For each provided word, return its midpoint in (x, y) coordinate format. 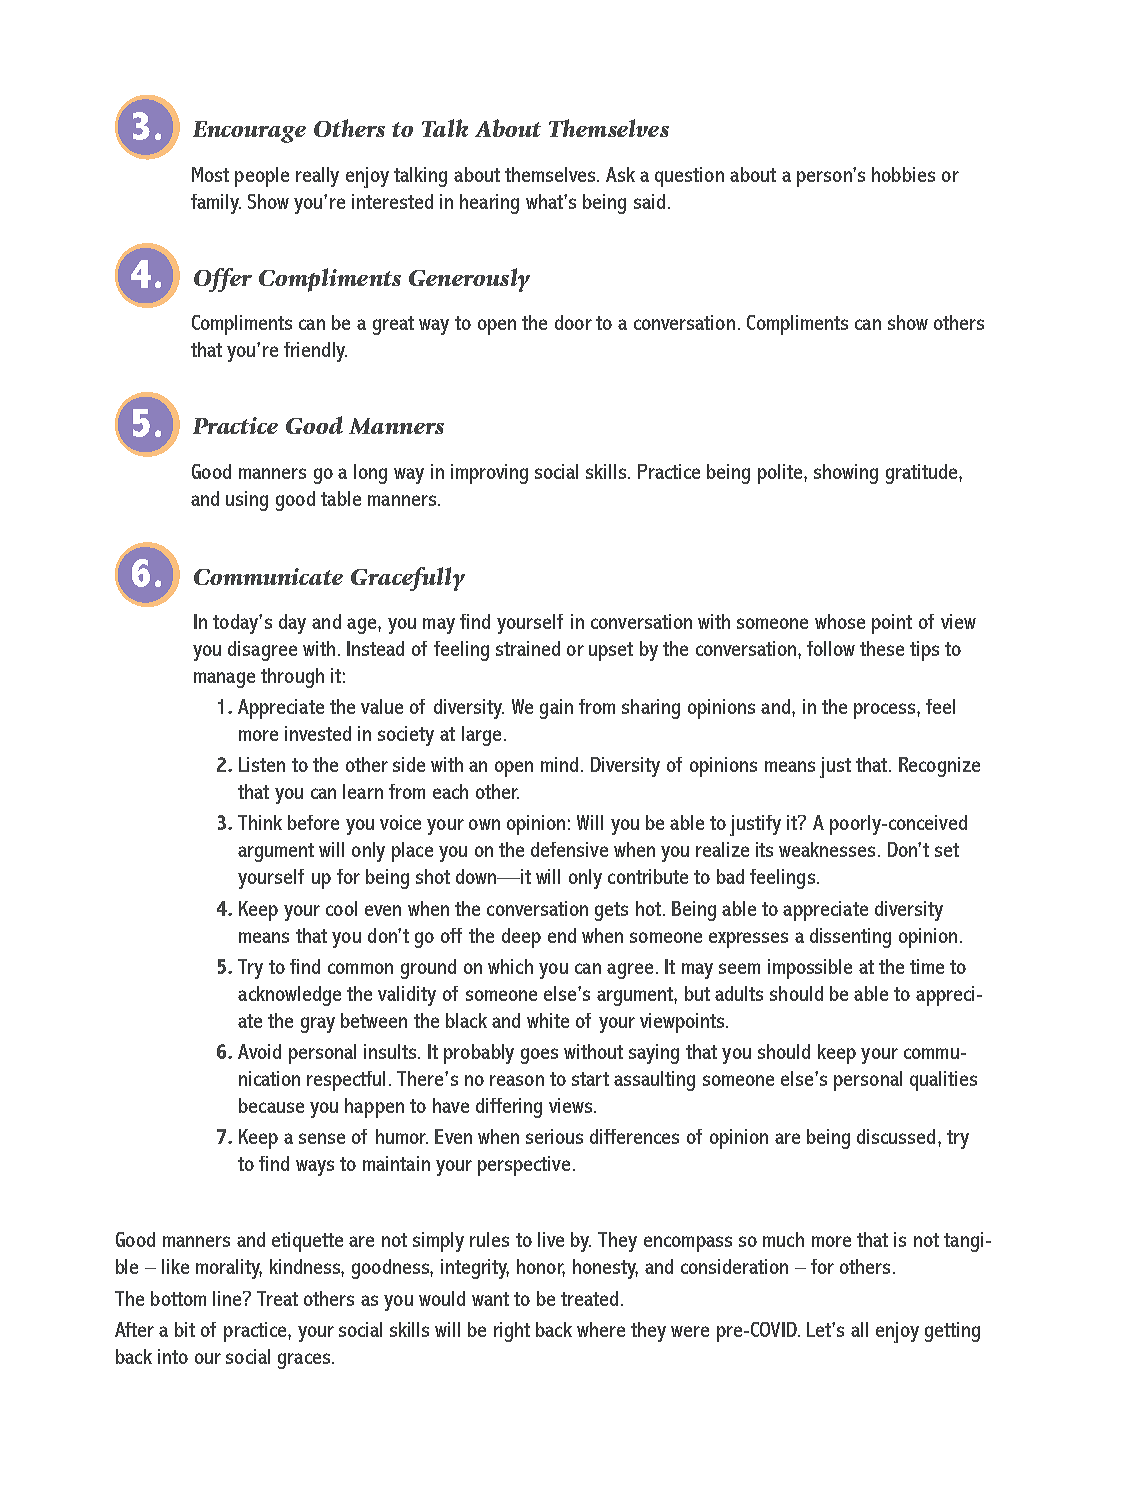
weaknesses (827, 849)
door (573, 322)
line (228, 1298)
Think (260, 822)
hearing (489, 204)
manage (224, 680)
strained (528, 648)
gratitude (923, 474)
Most (210, 174)
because (271, 1105)
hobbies (903, 174)
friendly (315, 352)
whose (840, 621)
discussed (896, 1136)
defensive (569, 849)
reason (517, 1080)
